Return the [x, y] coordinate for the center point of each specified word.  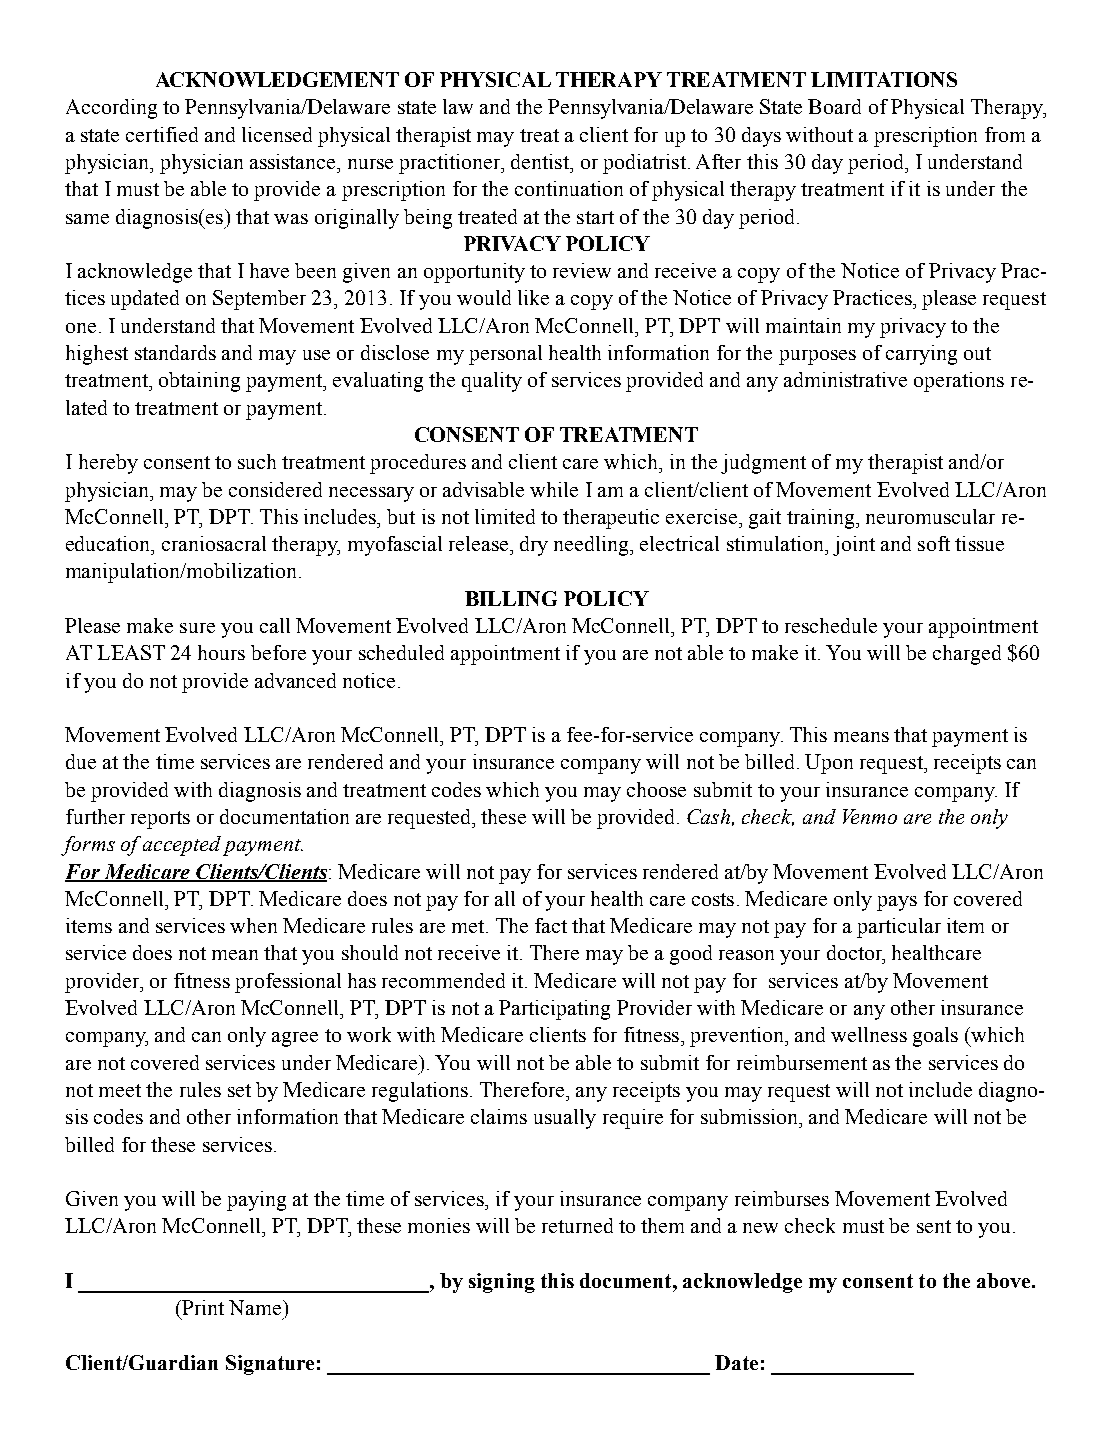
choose [656, 789]
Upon [829, 764]
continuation [569, 188]
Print [202, 1307]
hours [221, 652]
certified [162, 134]
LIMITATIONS [884, 79]
